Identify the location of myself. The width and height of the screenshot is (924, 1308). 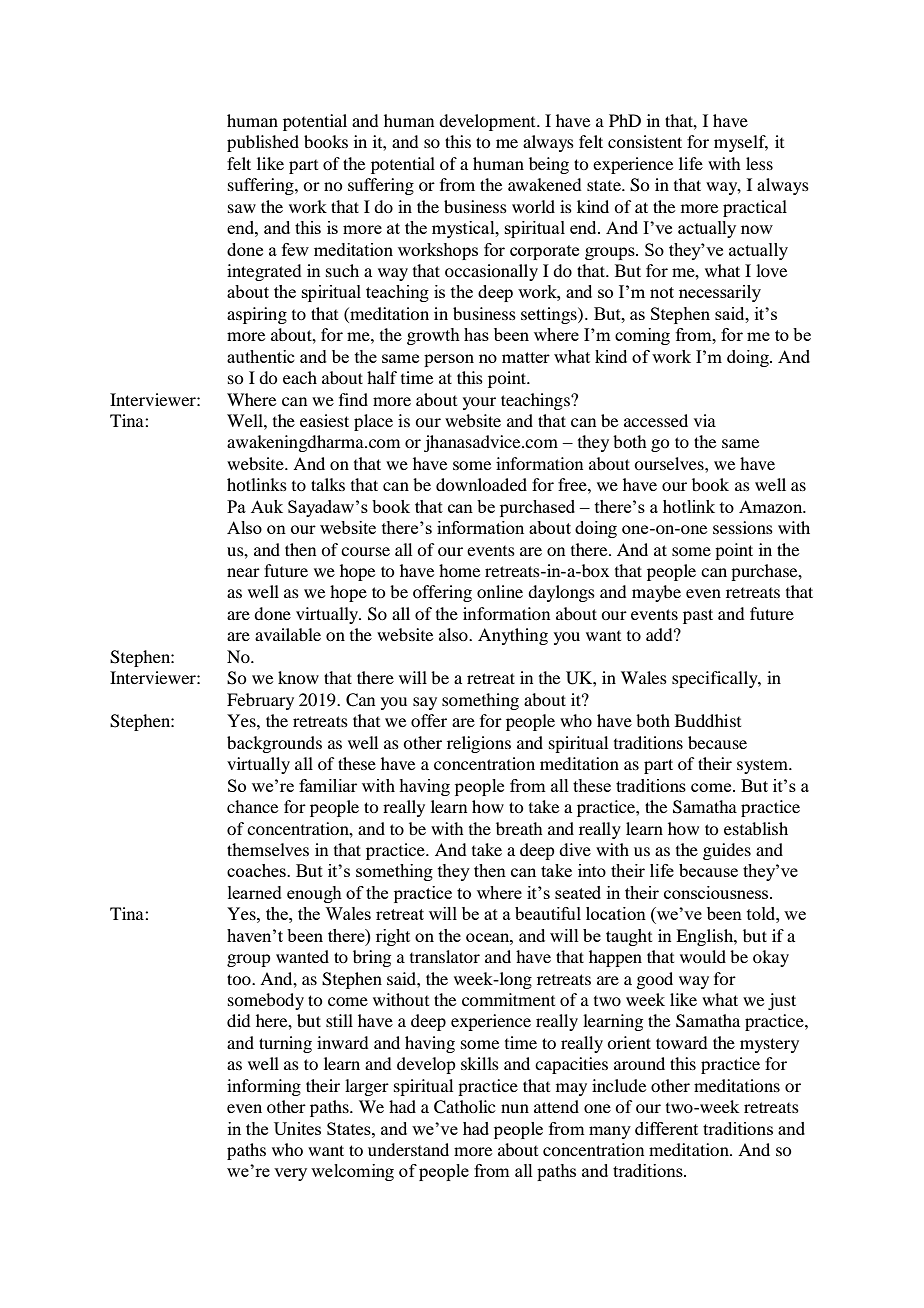
(741, 143).
